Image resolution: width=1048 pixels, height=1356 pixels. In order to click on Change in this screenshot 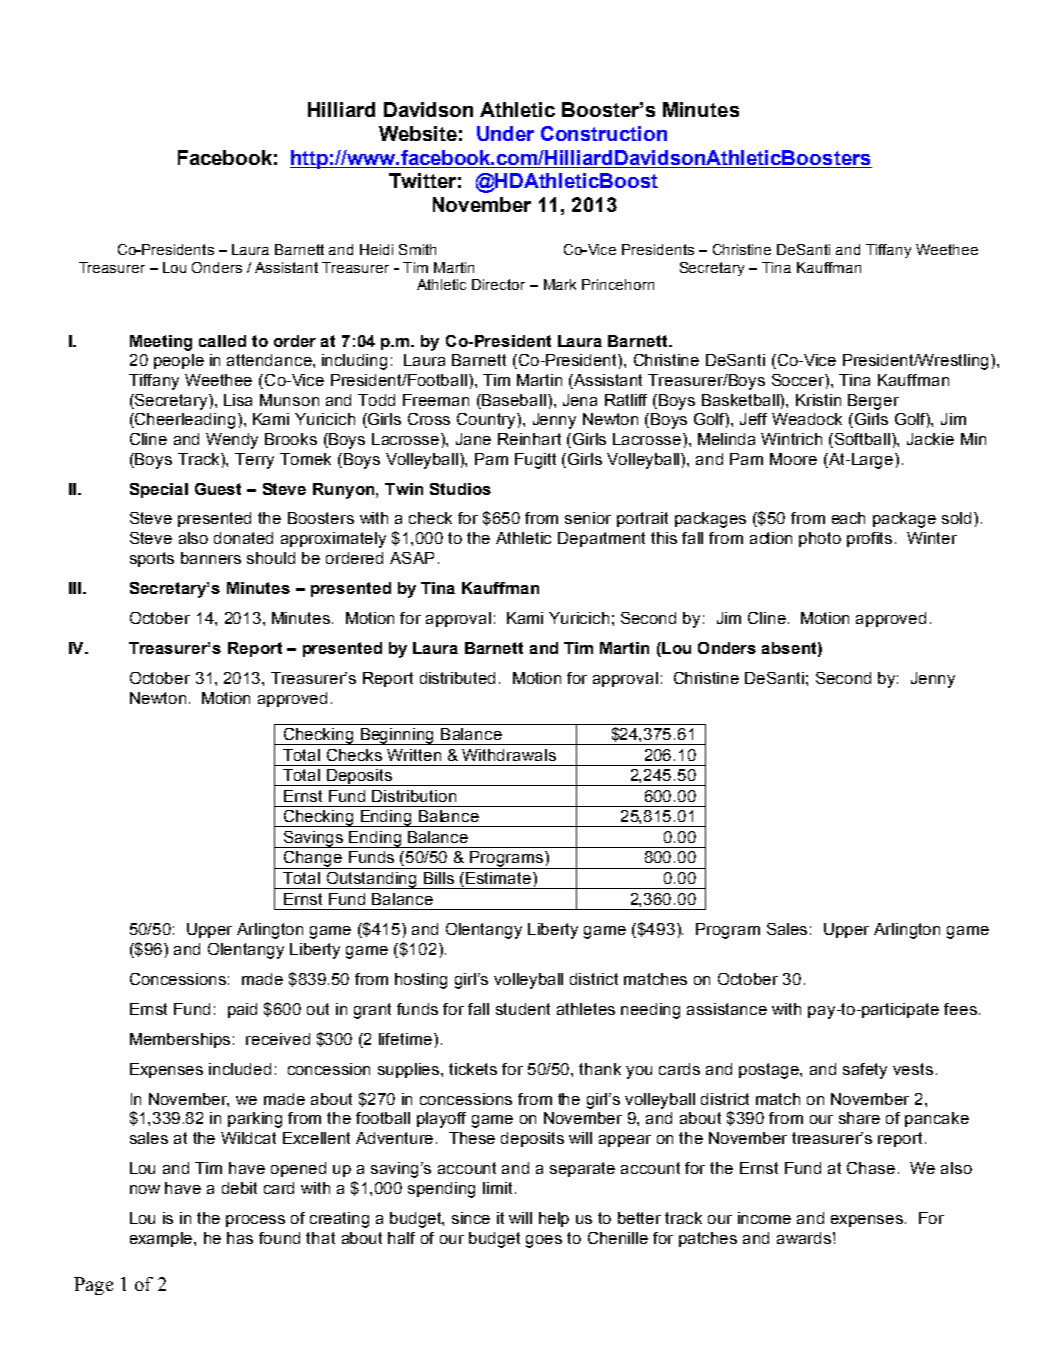, I will do `click(313, 860)`.
